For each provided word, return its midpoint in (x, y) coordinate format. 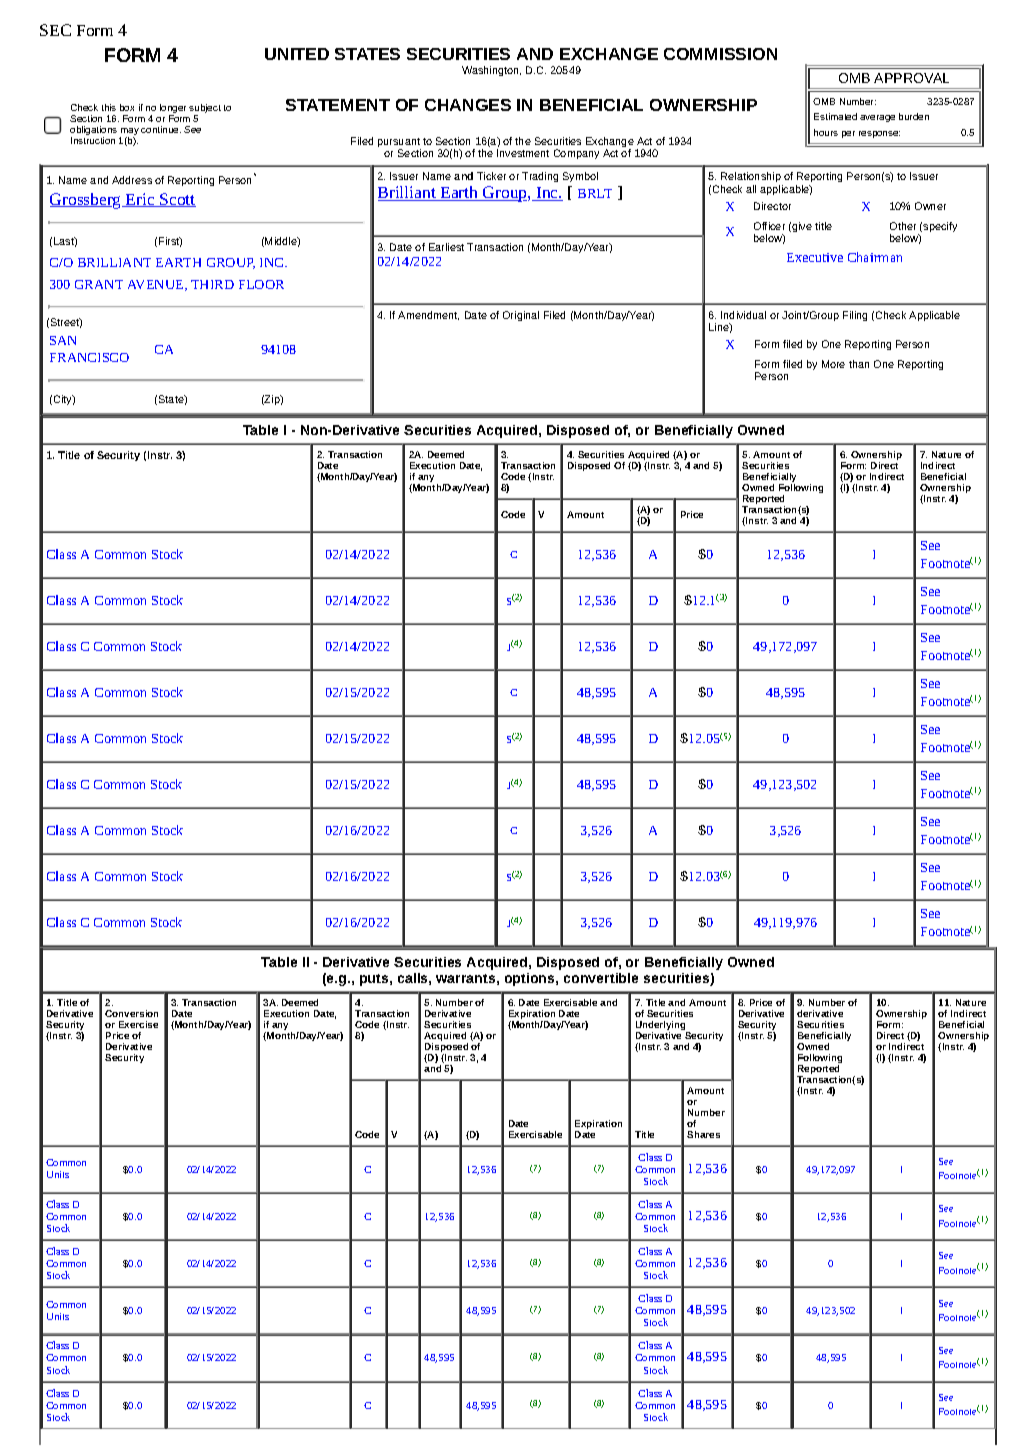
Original (521, 316)
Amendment (428, 315)
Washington (491, 71)
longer (173, 110)
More (833, 364)
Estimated (835, 116)
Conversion (131, 1013)
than (859, 364)
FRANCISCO (89, 357)
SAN (63, 340)
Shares (703, 1134)
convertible (601, 978)
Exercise (138, 1024)
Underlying (662, 1027)
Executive (815, 257)
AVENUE (157, 285)
